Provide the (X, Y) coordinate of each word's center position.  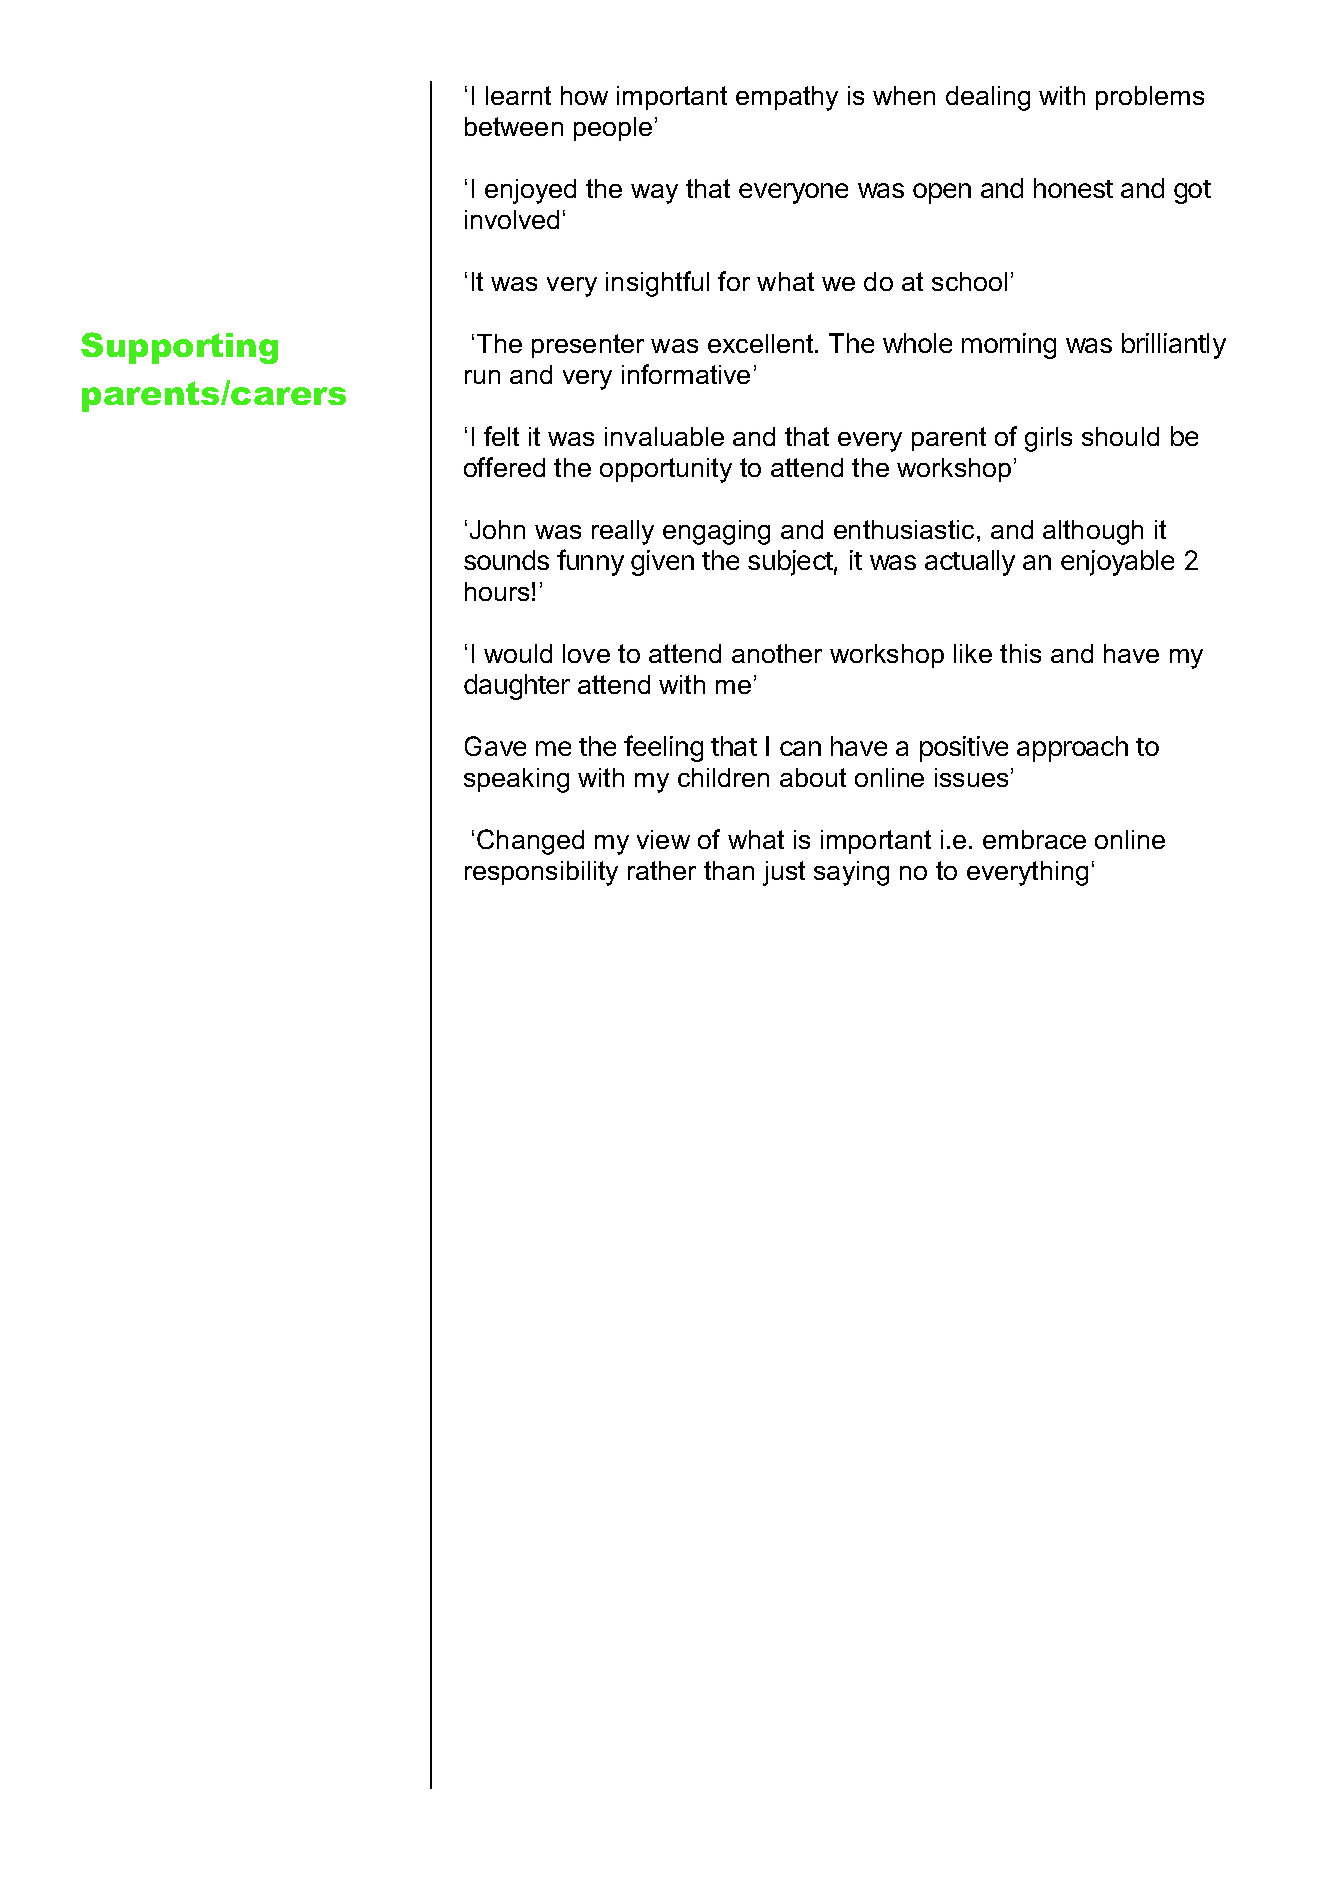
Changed (530, 842)
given (662, 563)
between (514, 126)
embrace (1034, 839)
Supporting (179, 348)
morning (1009, 346)
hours (497, 591)
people (613, 129)
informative (686, 374)
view (663, 839)
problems (1150, 98)
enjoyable (1117, 563)
